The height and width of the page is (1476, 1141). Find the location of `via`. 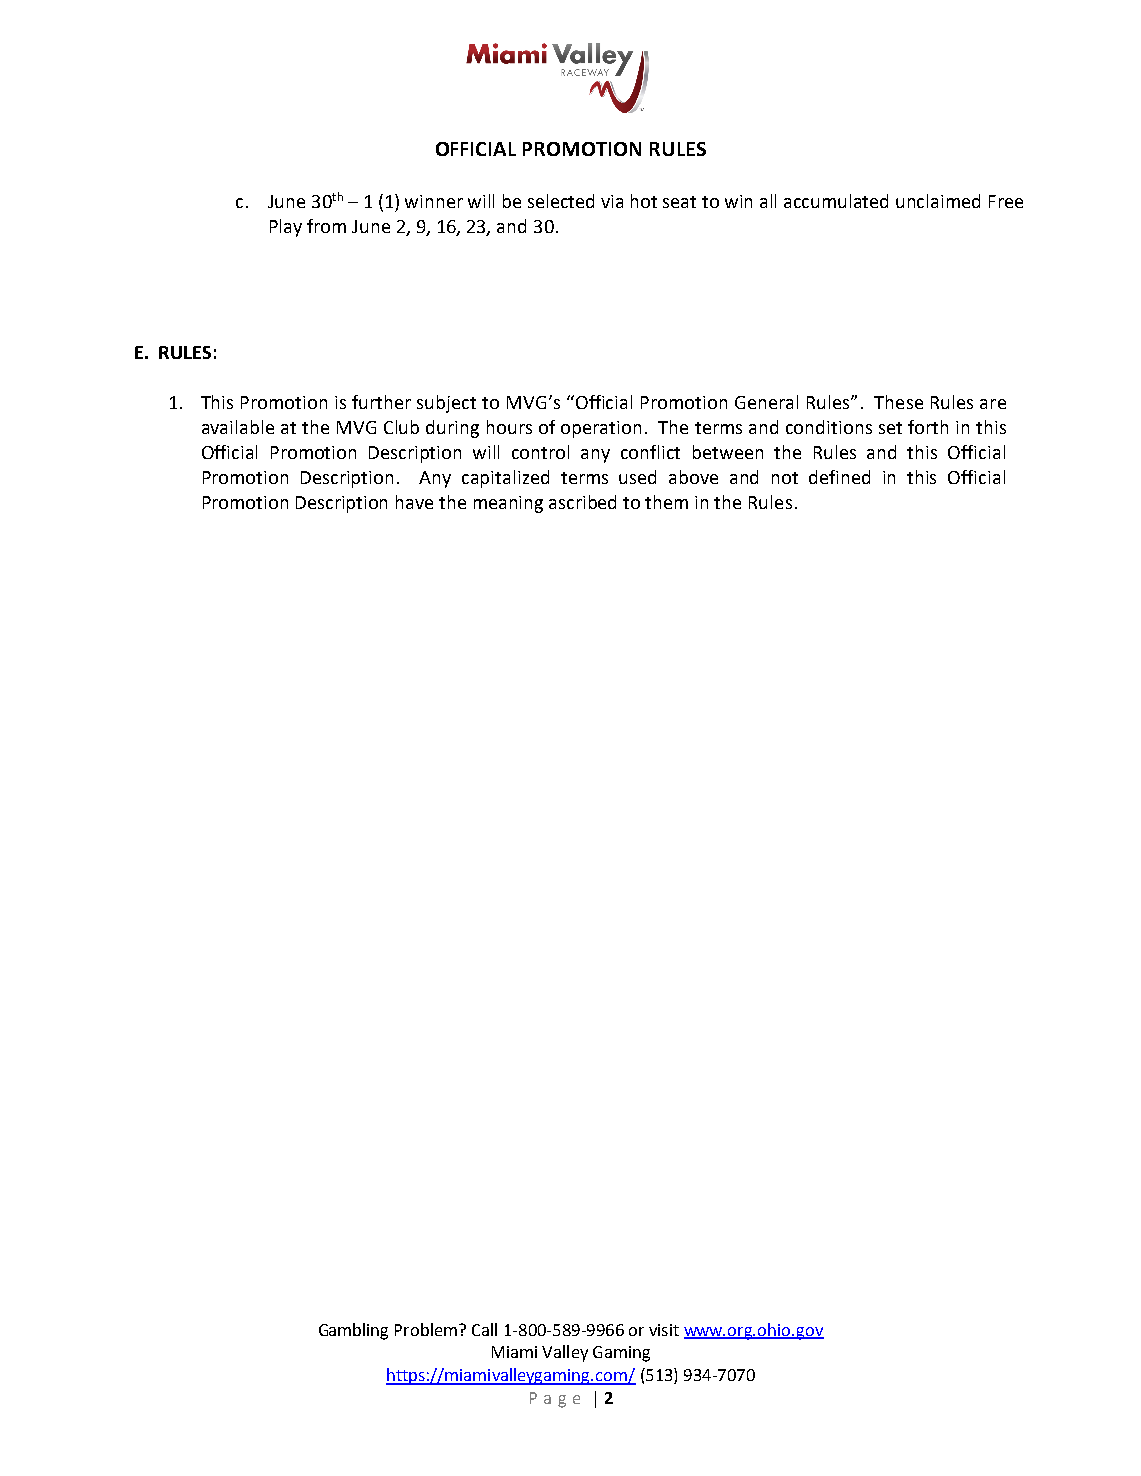

via is located at coordinates (612, 201).
